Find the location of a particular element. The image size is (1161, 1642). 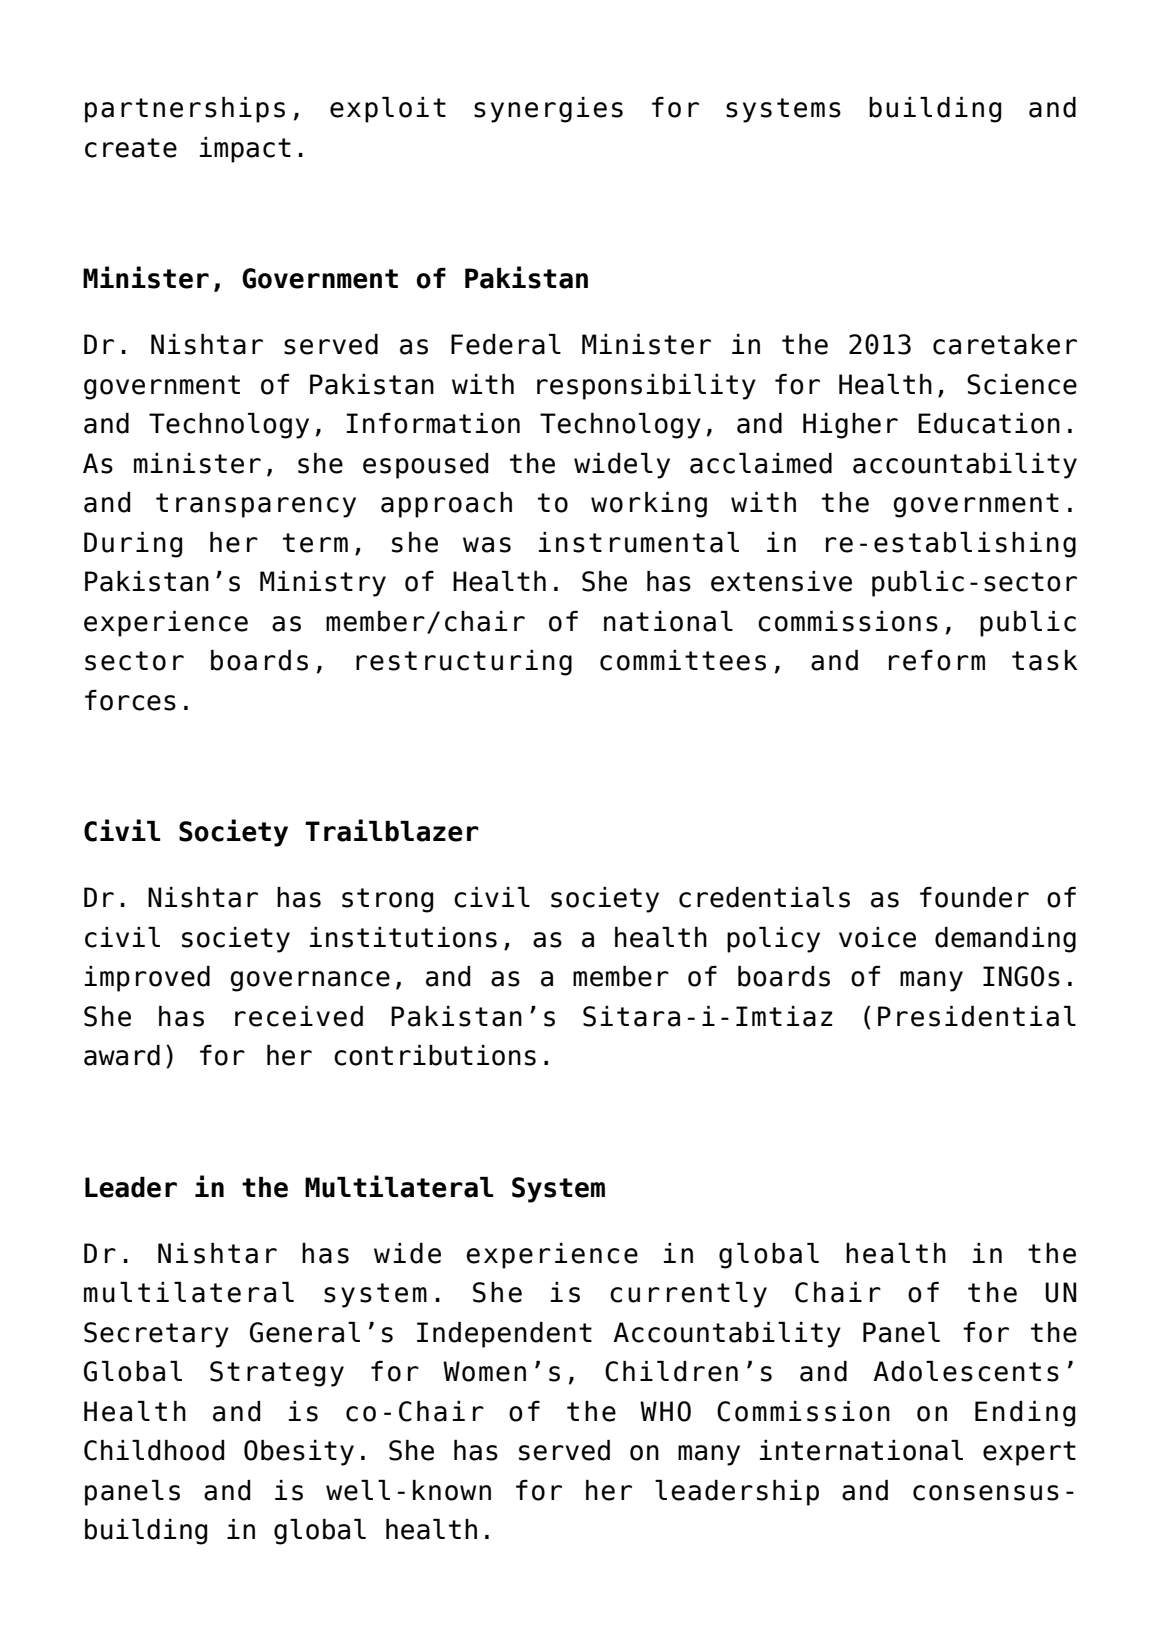

founder is located at coordinates (974, 897).
